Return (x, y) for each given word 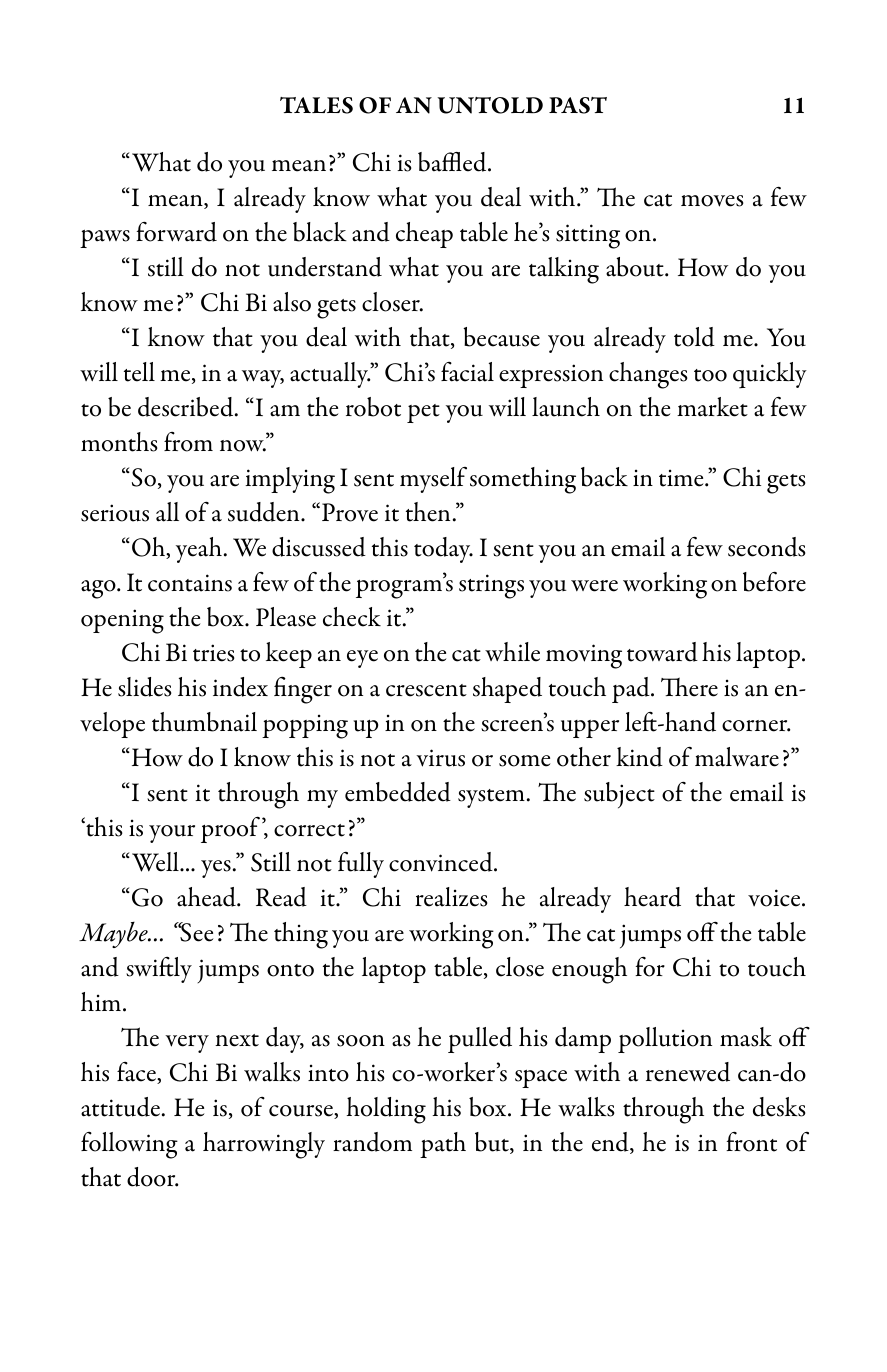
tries (214, 653)
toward (662, 652)
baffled (453, 162)
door (152, 1177)
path (443, 1145)
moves (712, 201)
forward (176, 232)
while (512, 652)
